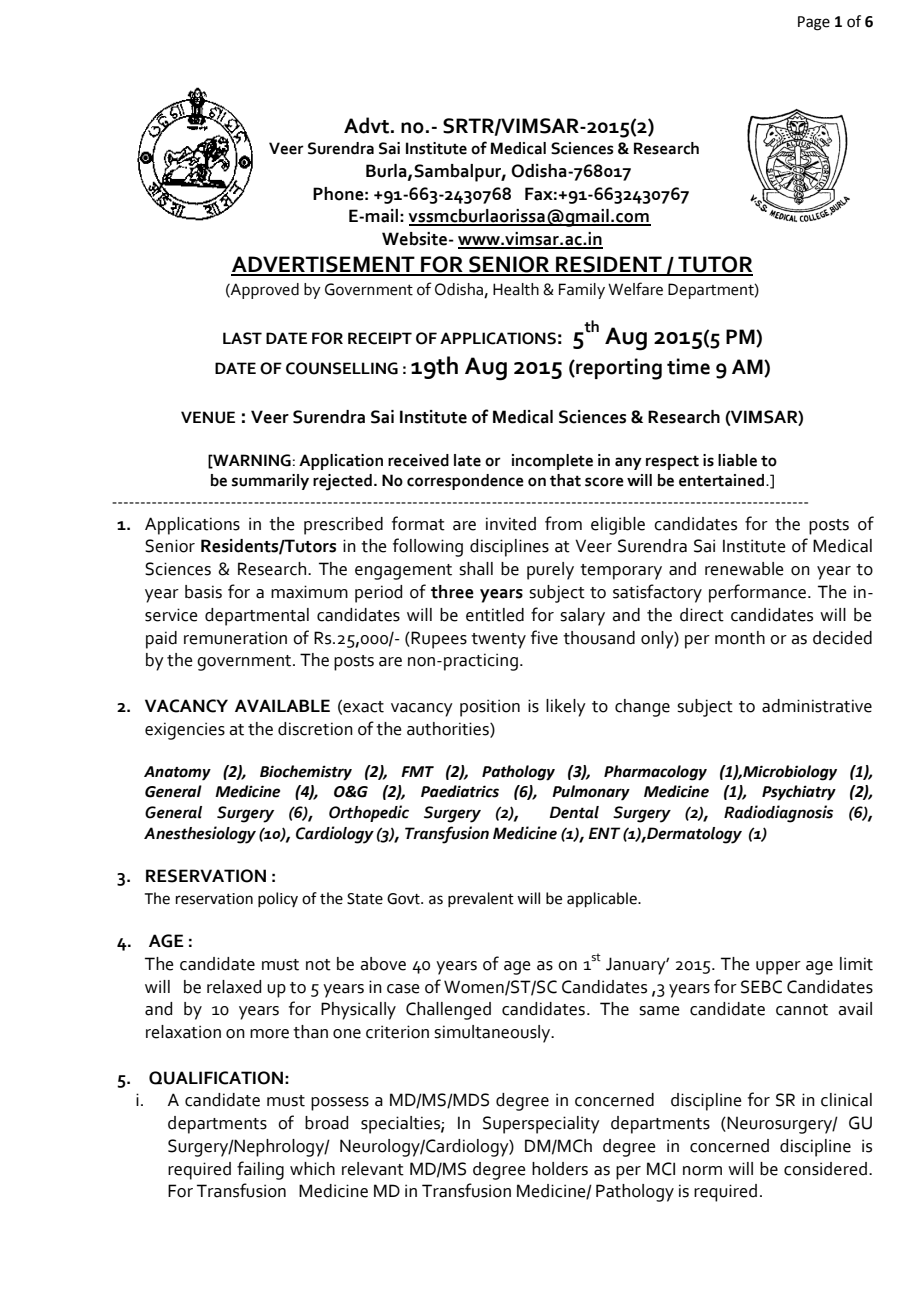 This document has height=1308, width=924. What do you see at coordinates (260, 1170) in the document?
I see `failing` at bounding box center [260, 1170].
